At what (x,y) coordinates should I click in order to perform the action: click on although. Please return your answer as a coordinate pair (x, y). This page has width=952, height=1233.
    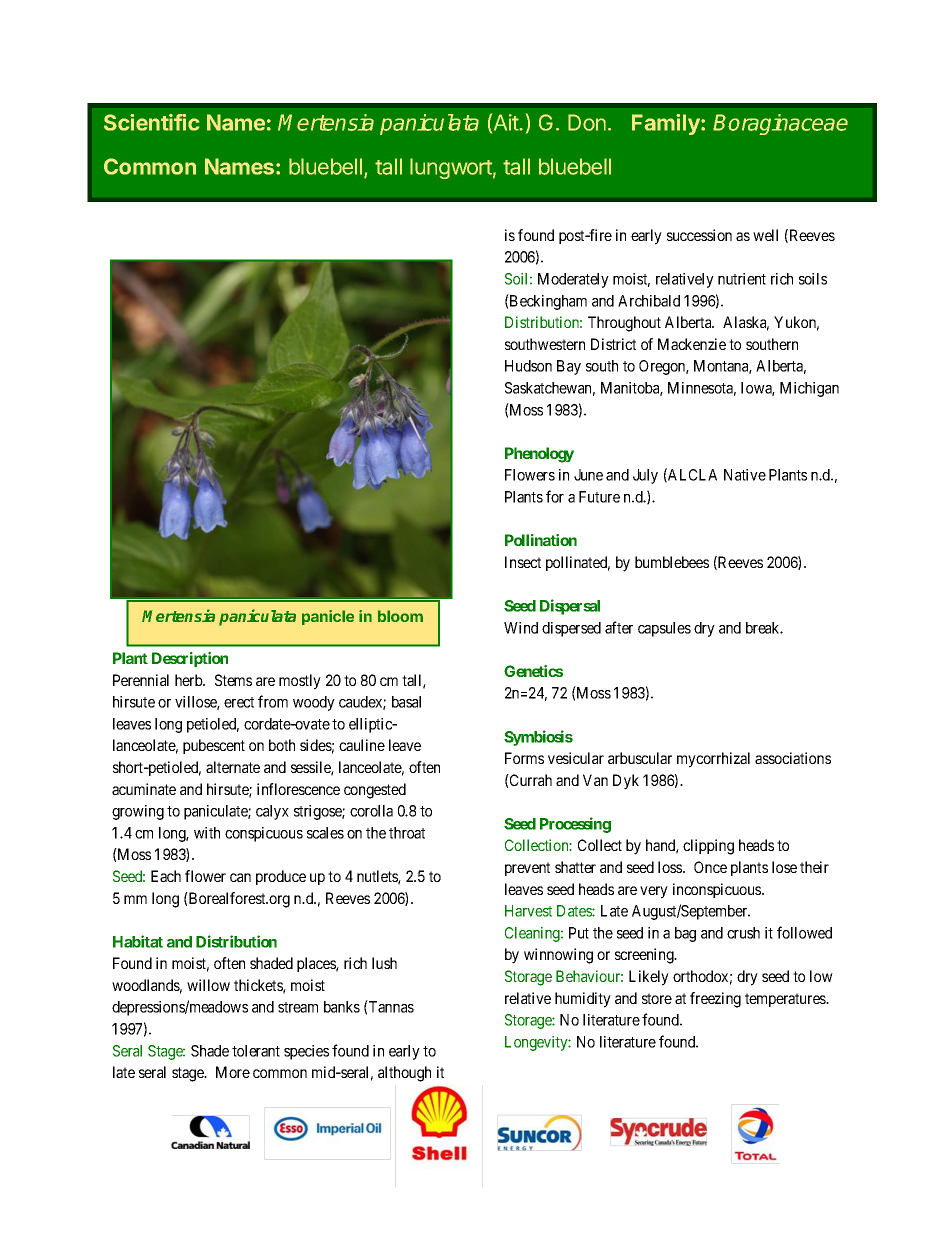
    Looking at the image, I should click on (404, 1074).
